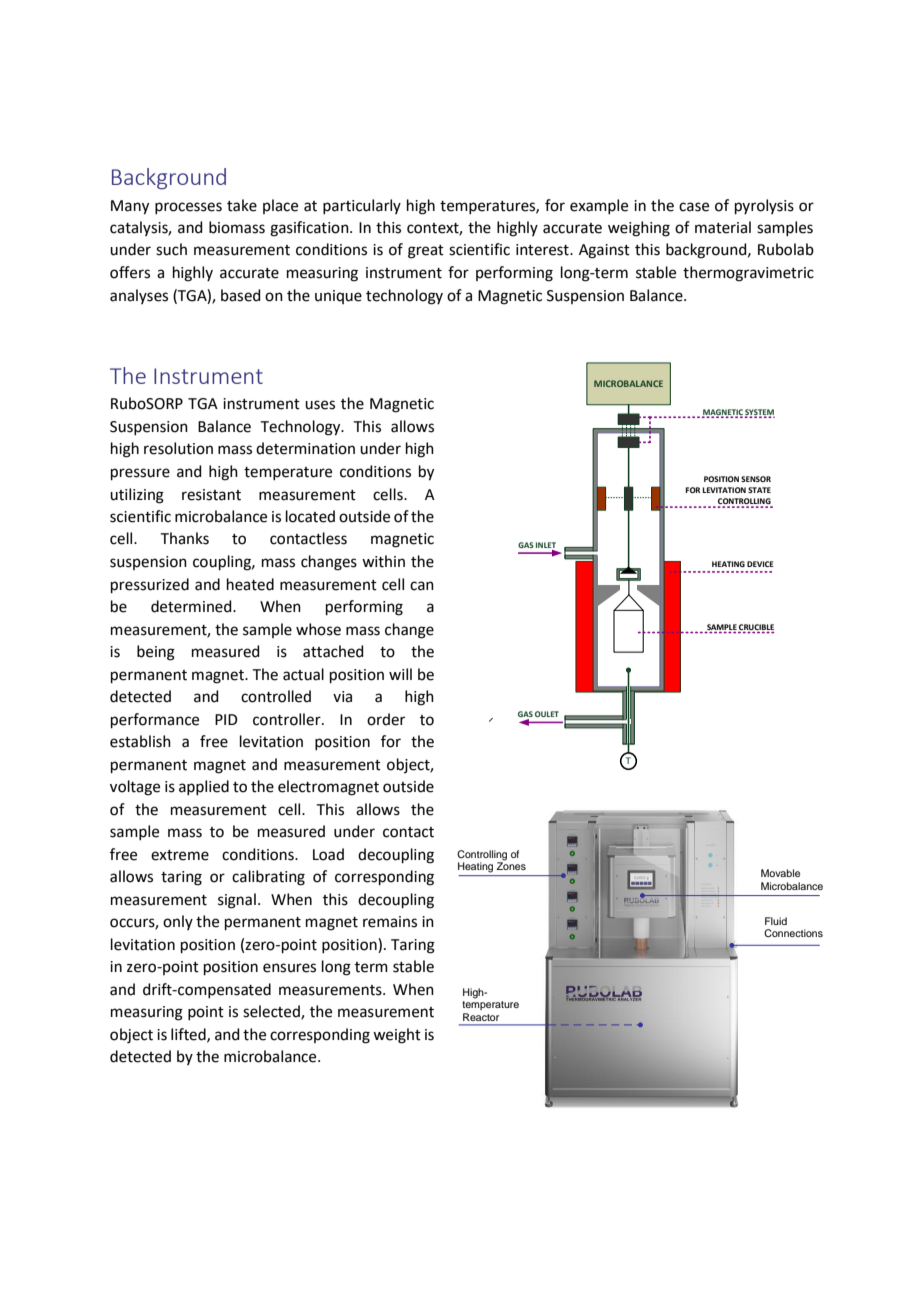 The width and height of the screenshot is (924, 1308). What do you see at coordinates (426, 252) in the screenshot?
I see `great` at bounding box center [426, 252].
